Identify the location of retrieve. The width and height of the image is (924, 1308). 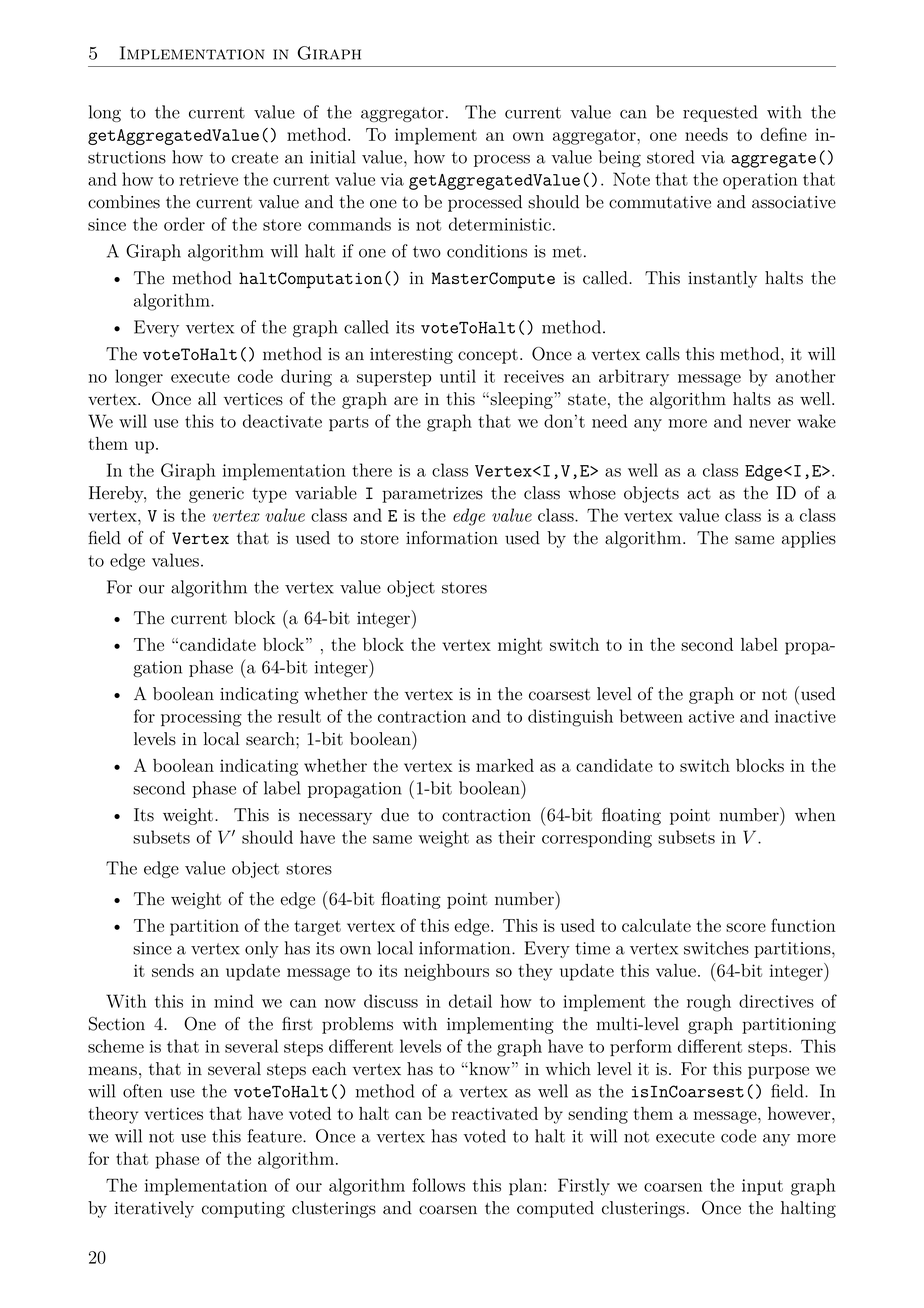
(208, 179).
